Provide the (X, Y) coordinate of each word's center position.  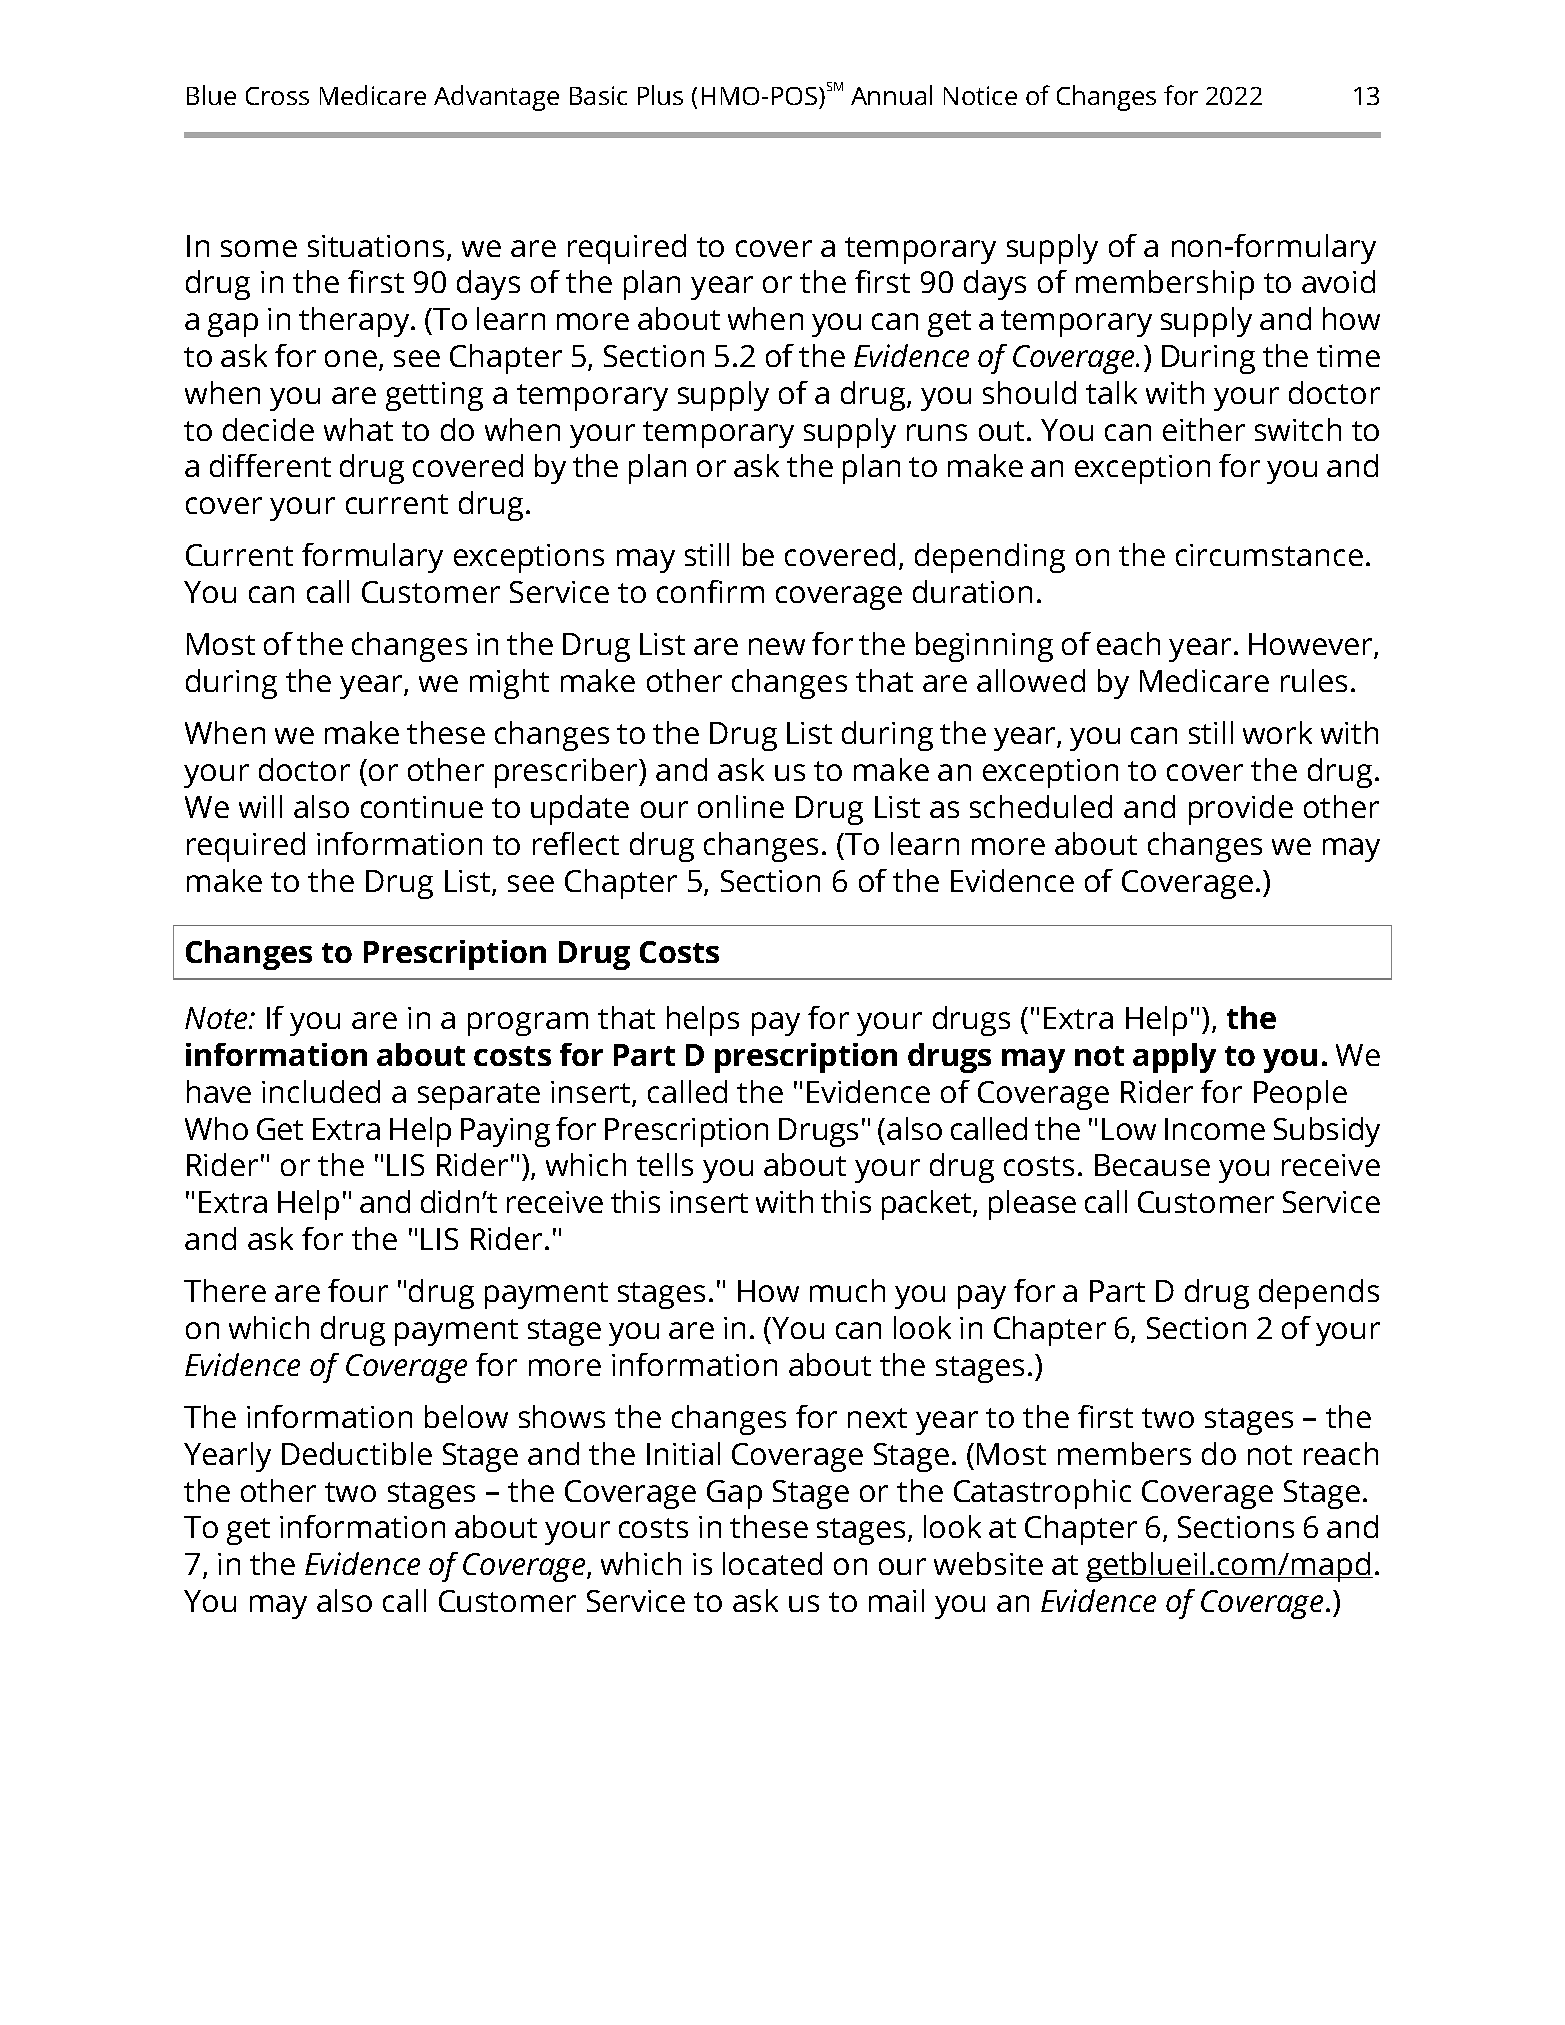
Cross (277, 96)
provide (1241, 810)
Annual (891, 95)
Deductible (357, 1453)
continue (422, 807)
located (772, 1563)
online (741, 806)
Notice (980, 95)
